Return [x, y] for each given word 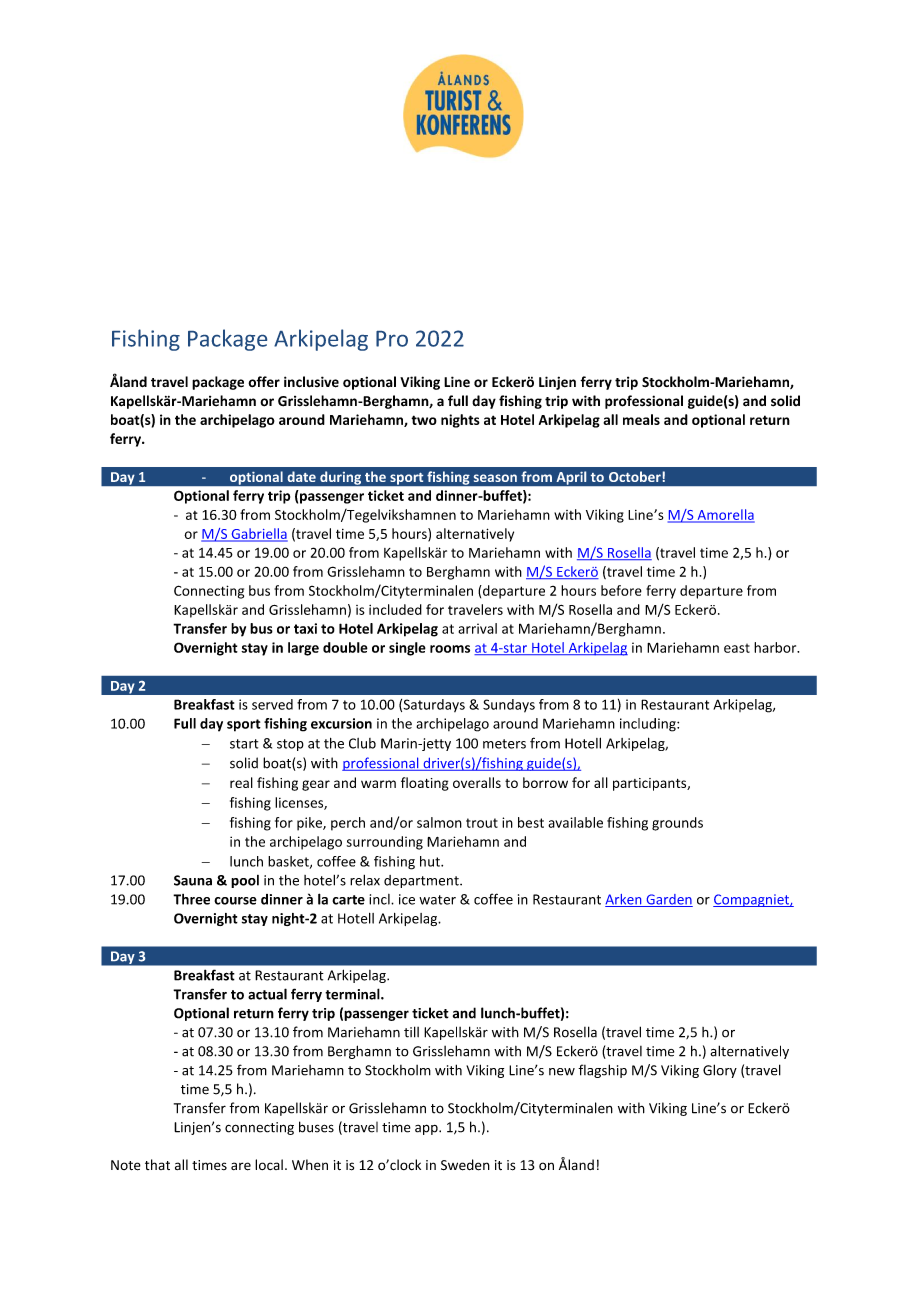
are [241, 1166]
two [424, 420]
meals [641, 419]
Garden [668, 900]
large [303, 649]
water [437, 900]
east [737, 648]
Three [191, 899]
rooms [450, 649]
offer [264, 382]
